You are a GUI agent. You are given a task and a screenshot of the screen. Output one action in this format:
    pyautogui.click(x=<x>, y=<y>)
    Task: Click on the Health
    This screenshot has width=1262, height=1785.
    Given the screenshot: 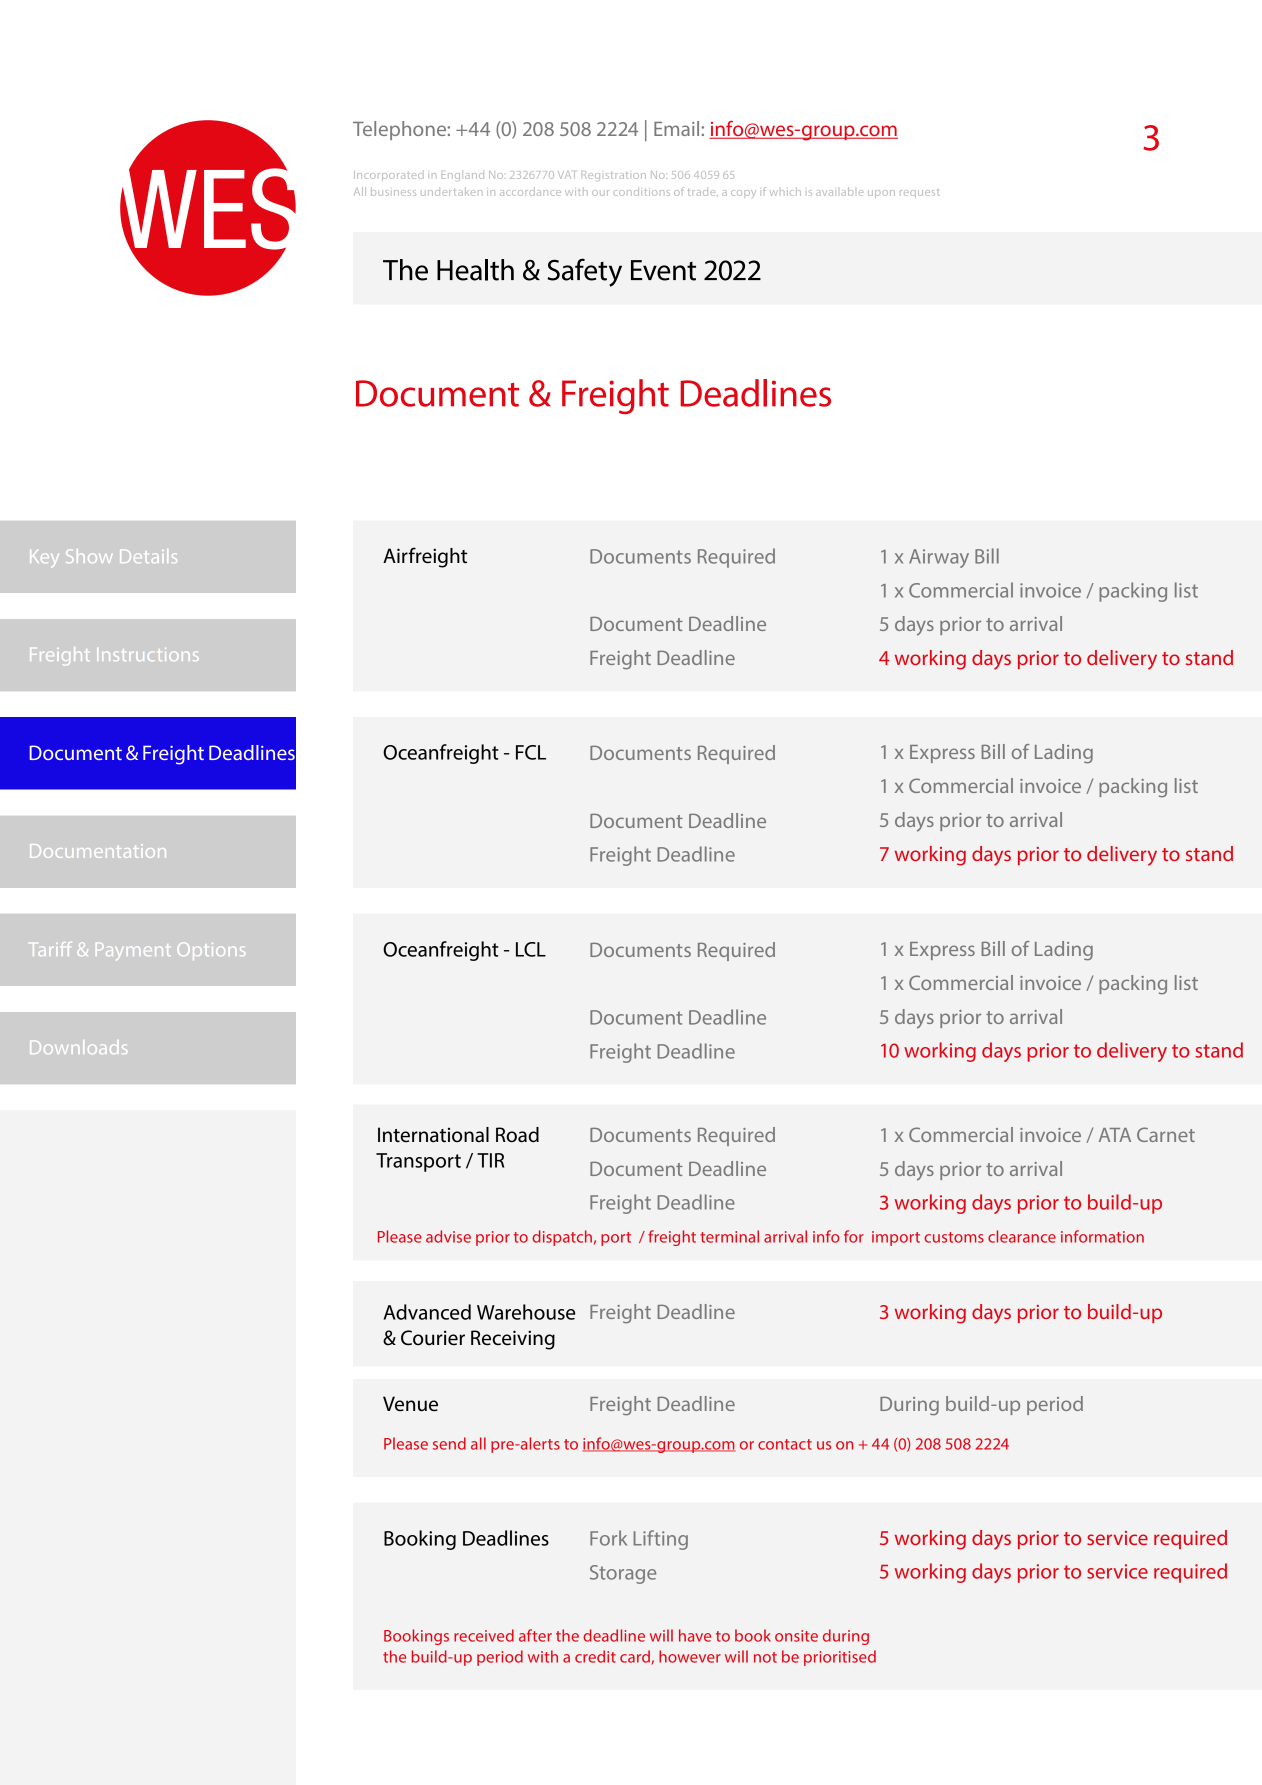 What is the action you would take?
    pyautogui.click(x=475, y=270)
